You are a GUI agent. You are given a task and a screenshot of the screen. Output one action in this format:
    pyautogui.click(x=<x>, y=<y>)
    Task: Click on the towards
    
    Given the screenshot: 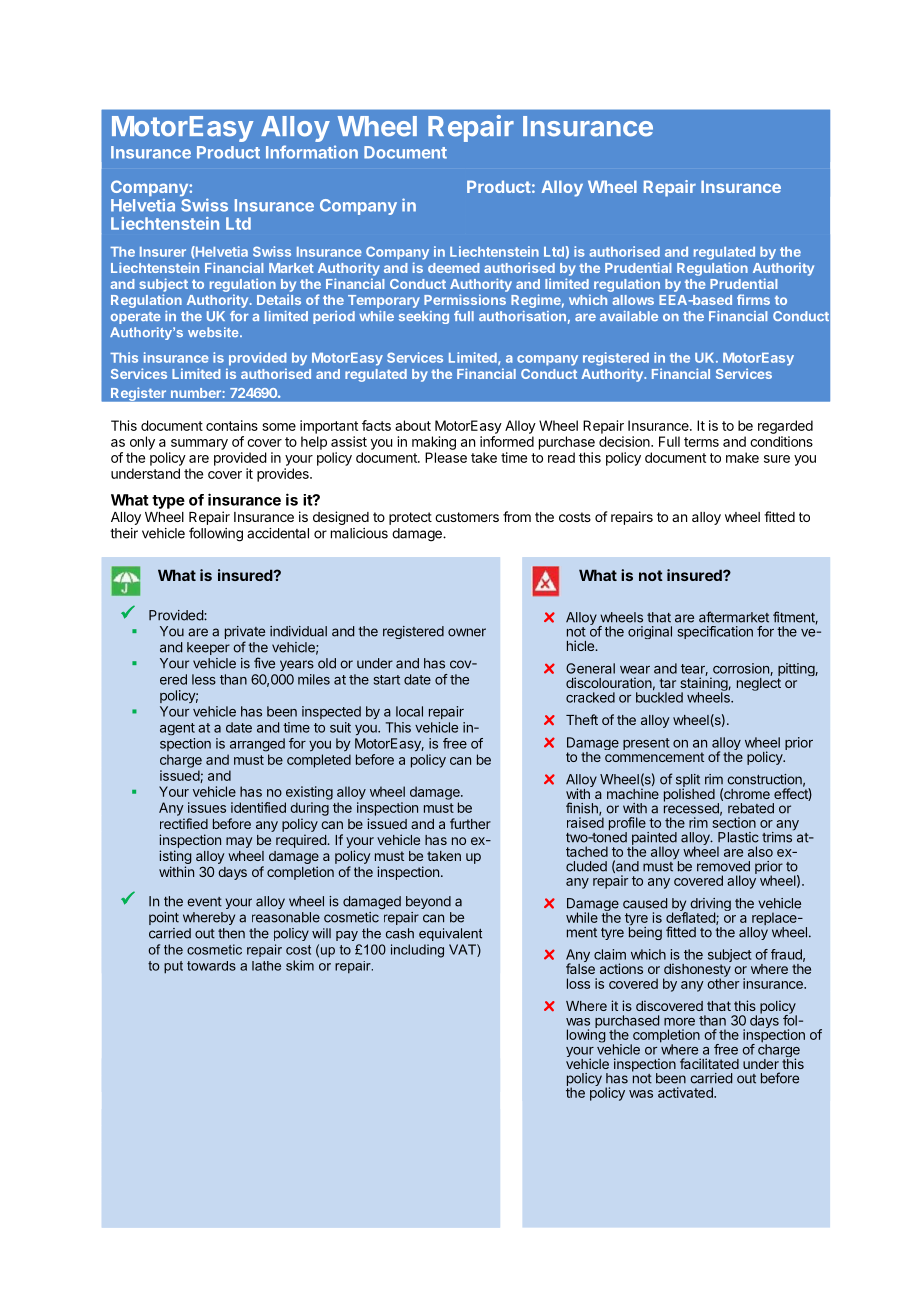 What is the action you would take?
    pyautogui.click(x=211, y=966)
